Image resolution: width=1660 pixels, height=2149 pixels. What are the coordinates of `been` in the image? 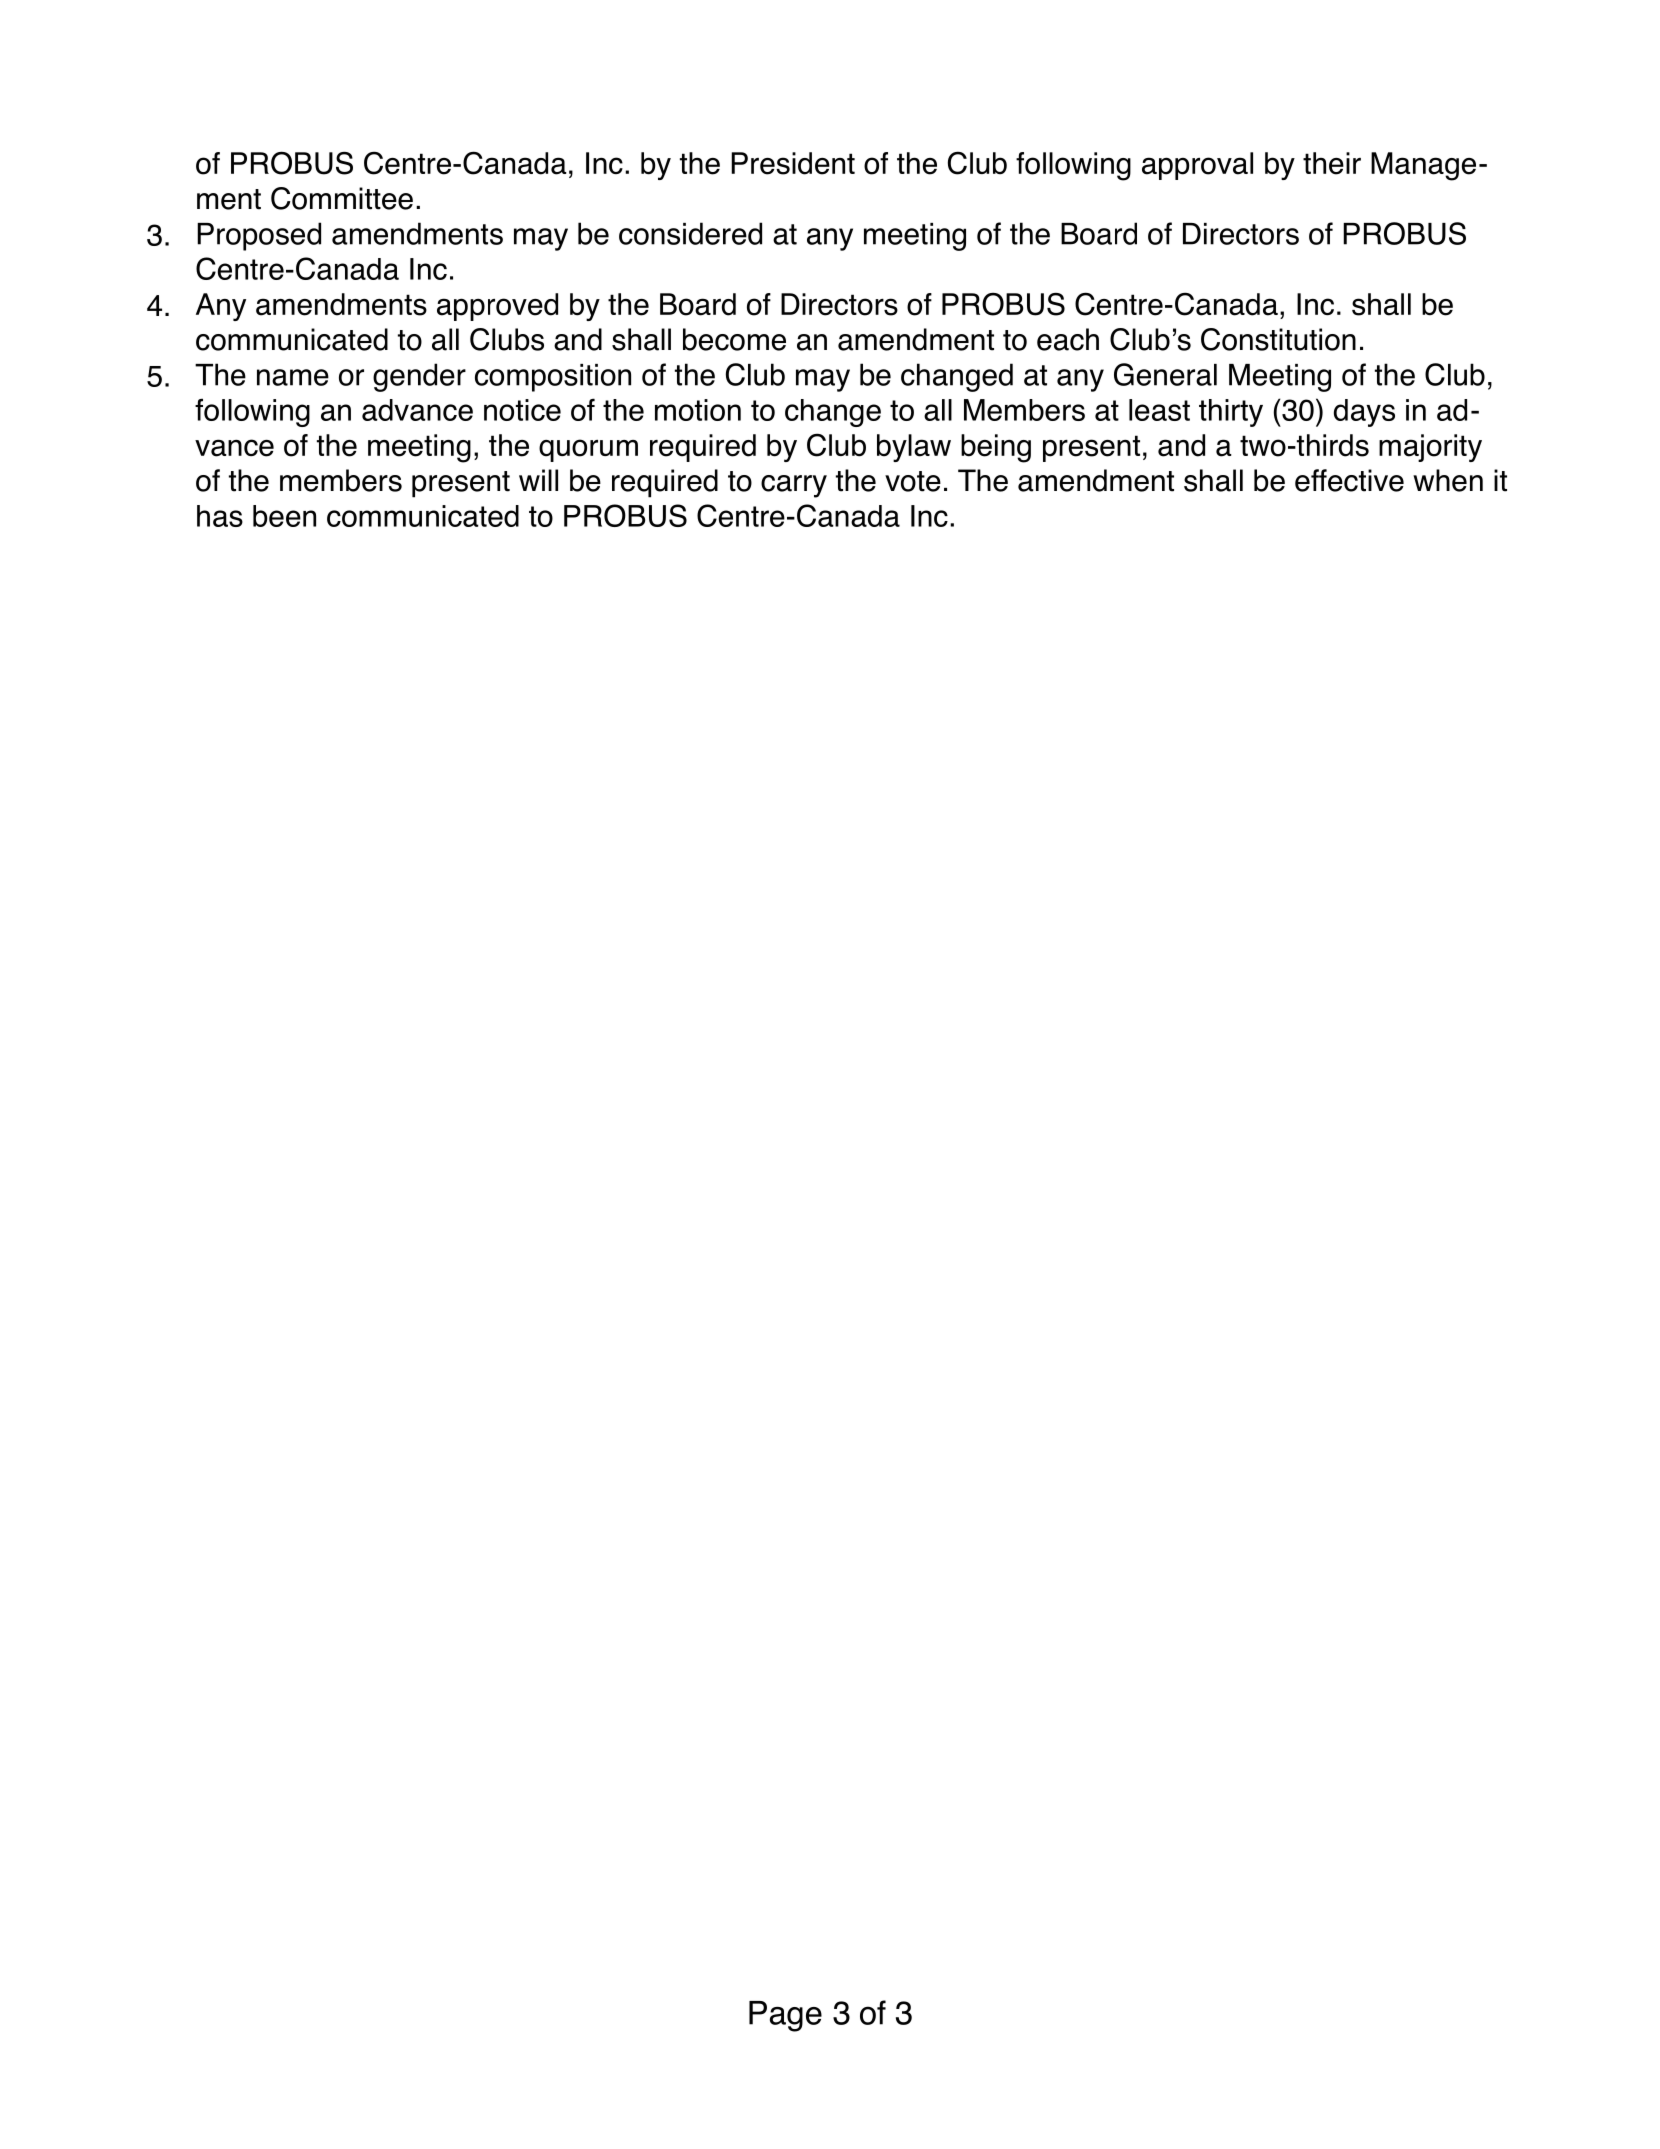 It's located at (284, 516).
